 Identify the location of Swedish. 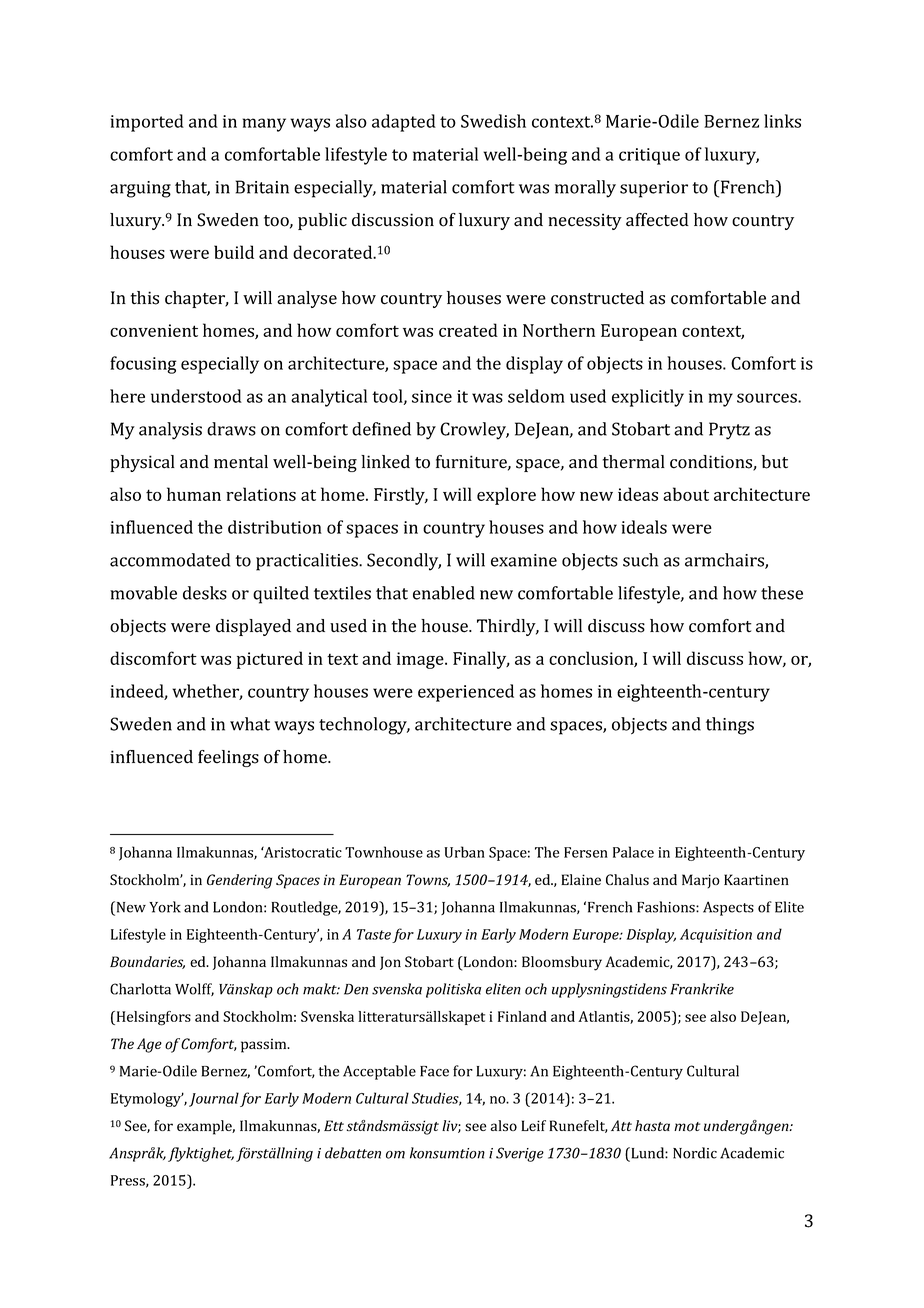
(493, 121).
